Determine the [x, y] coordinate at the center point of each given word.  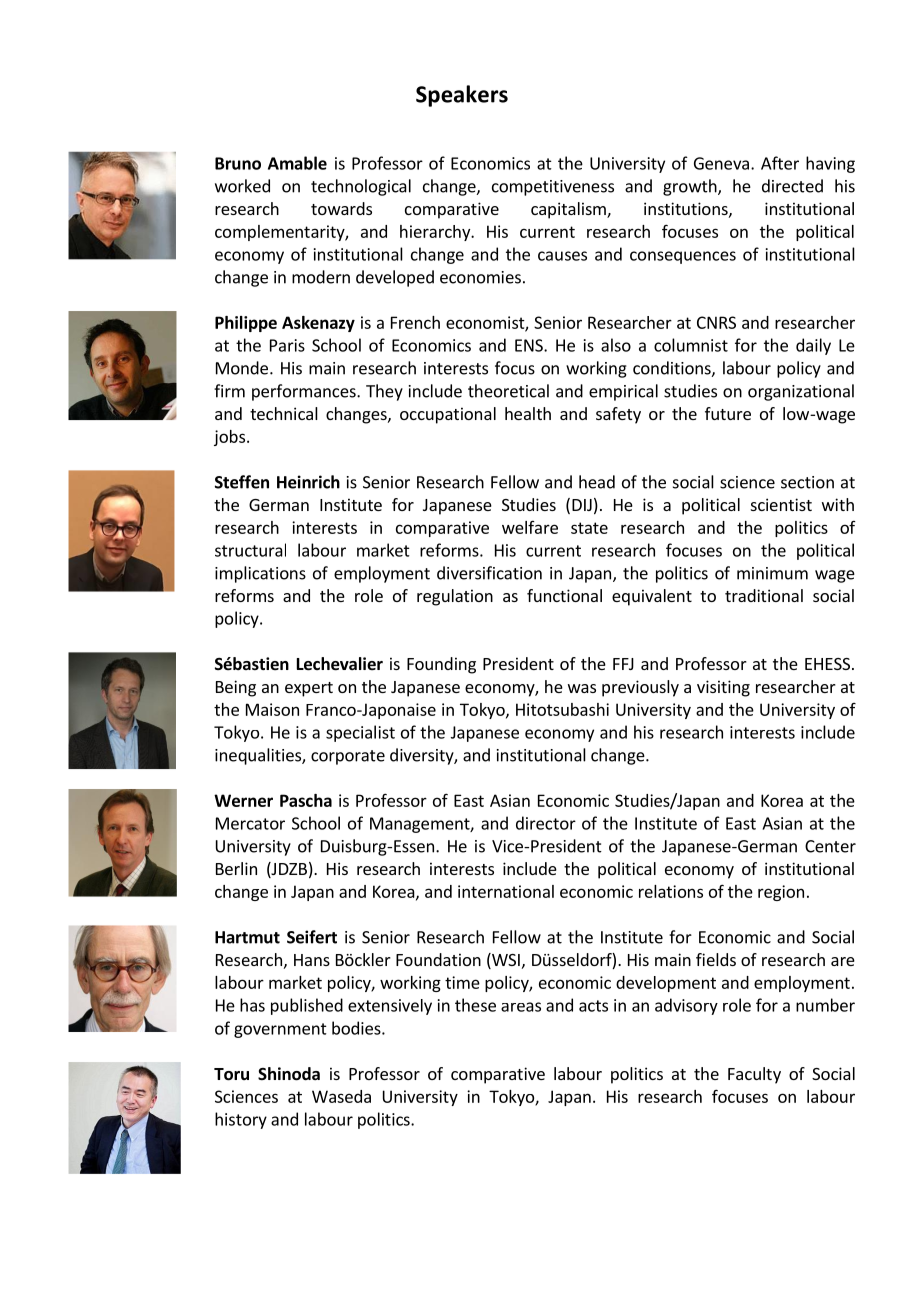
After [780, 163]
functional [564, 595]
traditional [764, 595]
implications [260, 574]
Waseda [341, 1096]
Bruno [238, 163]
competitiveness [553, 188]
